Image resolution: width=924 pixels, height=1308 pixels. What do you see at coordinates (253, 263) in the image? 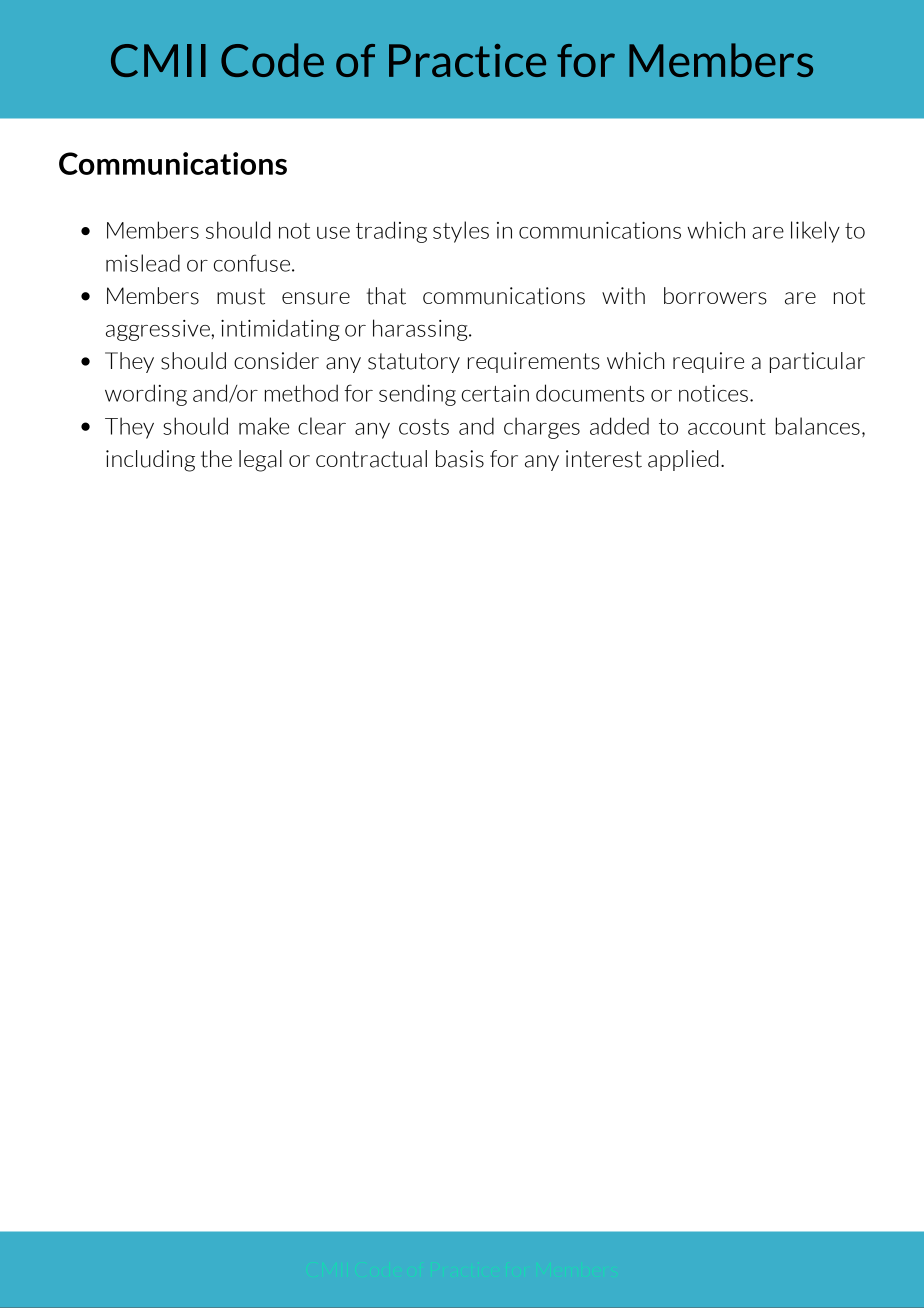
I see `confuse` at bounding box center [253, 263].
